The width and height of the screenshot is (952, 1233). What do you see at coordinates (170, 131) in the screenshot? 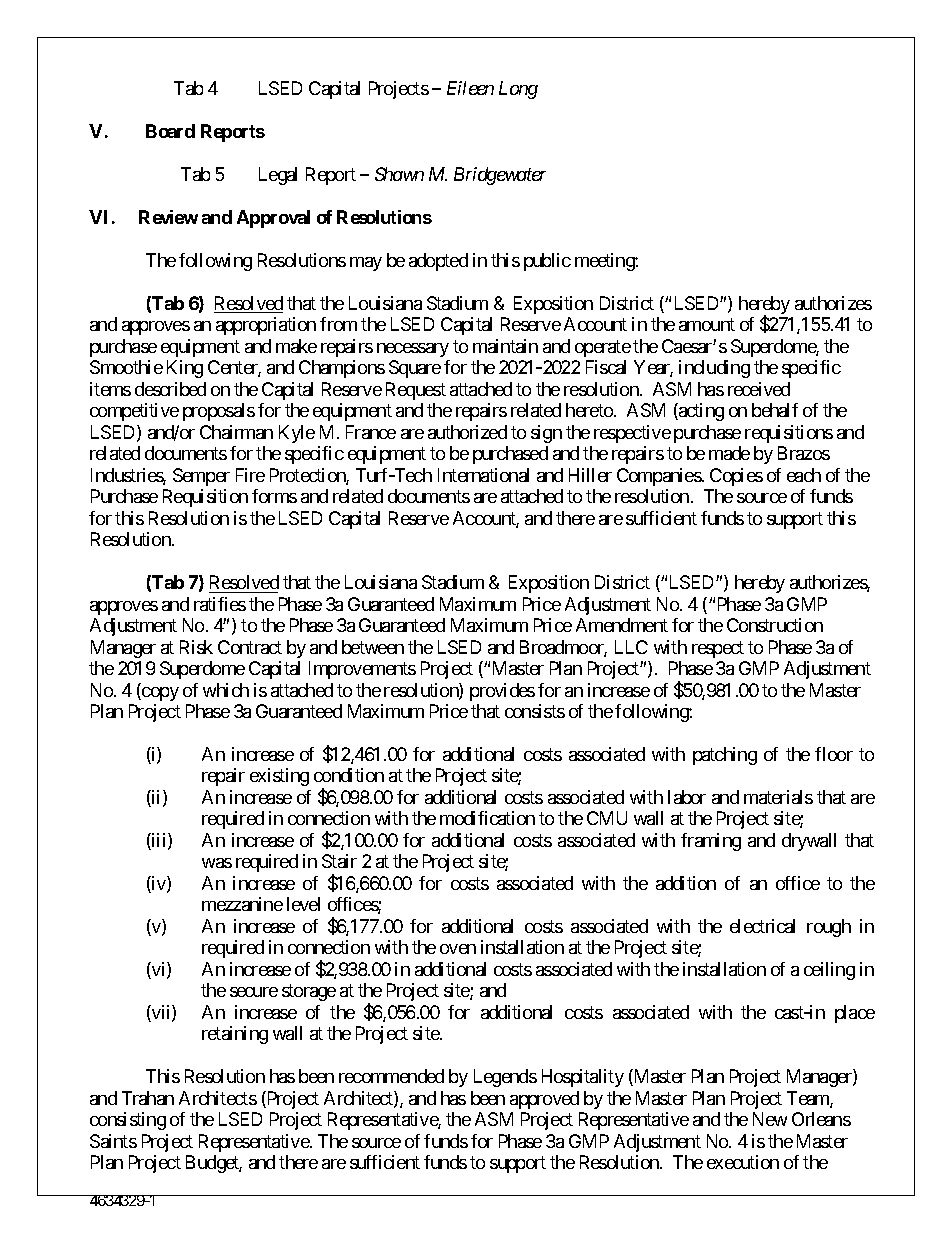
I see `Board` at bounding box center [170, 131].
